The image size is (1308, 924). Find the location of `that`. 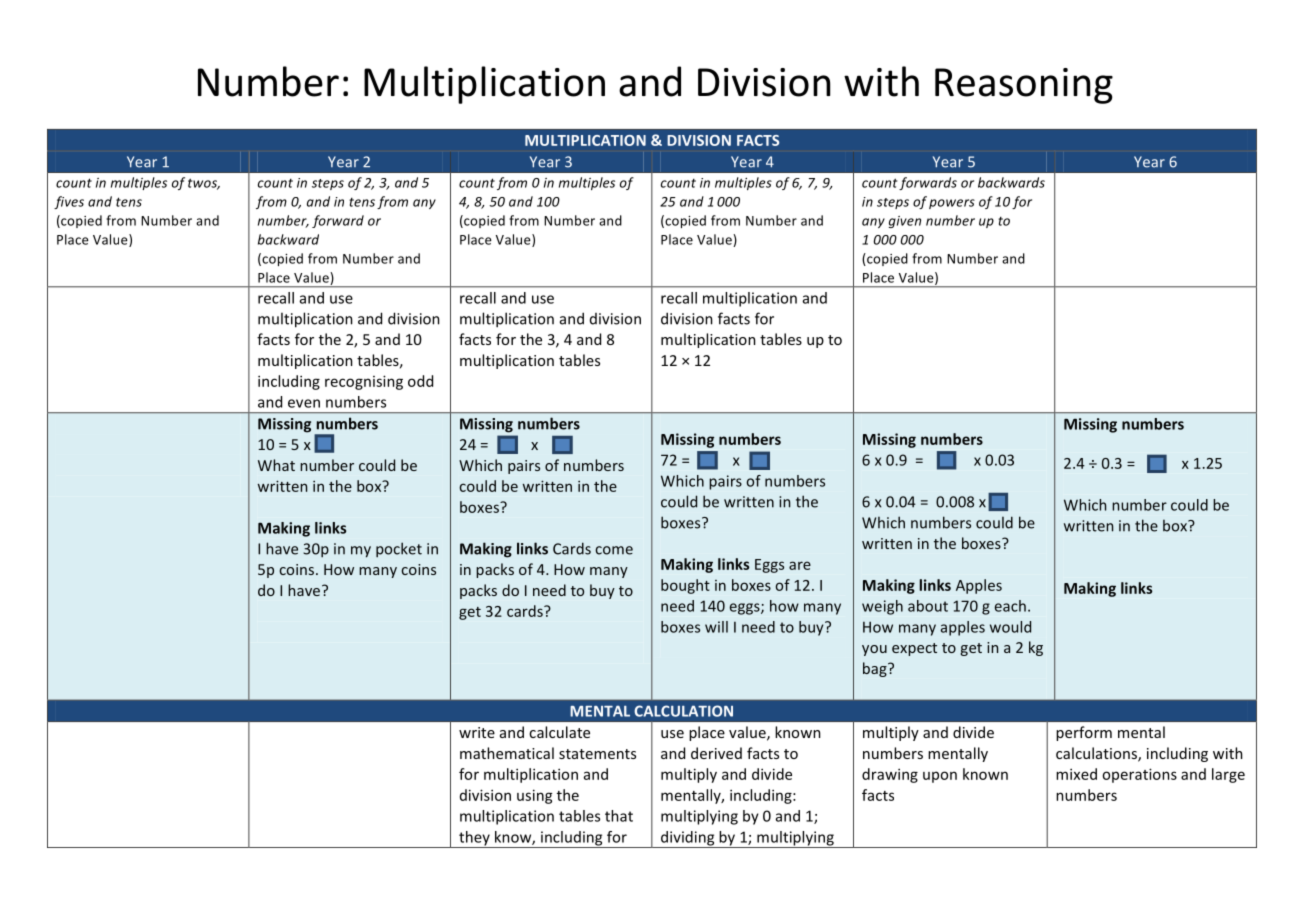

that is located at coordinates (619, 816).
